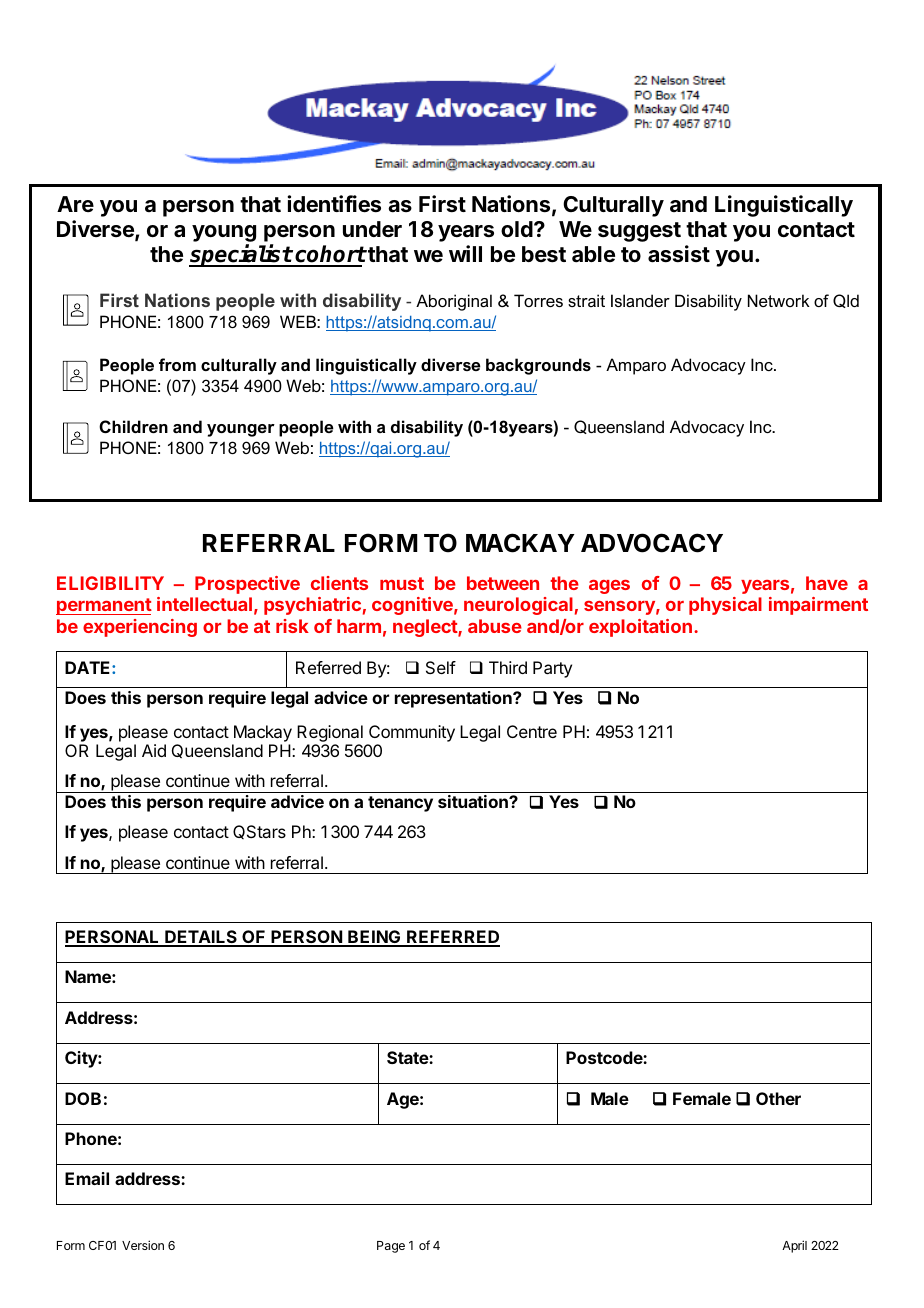 The width and height of the page is (924, 1308). I want to click on Are, so click(75, 204).
